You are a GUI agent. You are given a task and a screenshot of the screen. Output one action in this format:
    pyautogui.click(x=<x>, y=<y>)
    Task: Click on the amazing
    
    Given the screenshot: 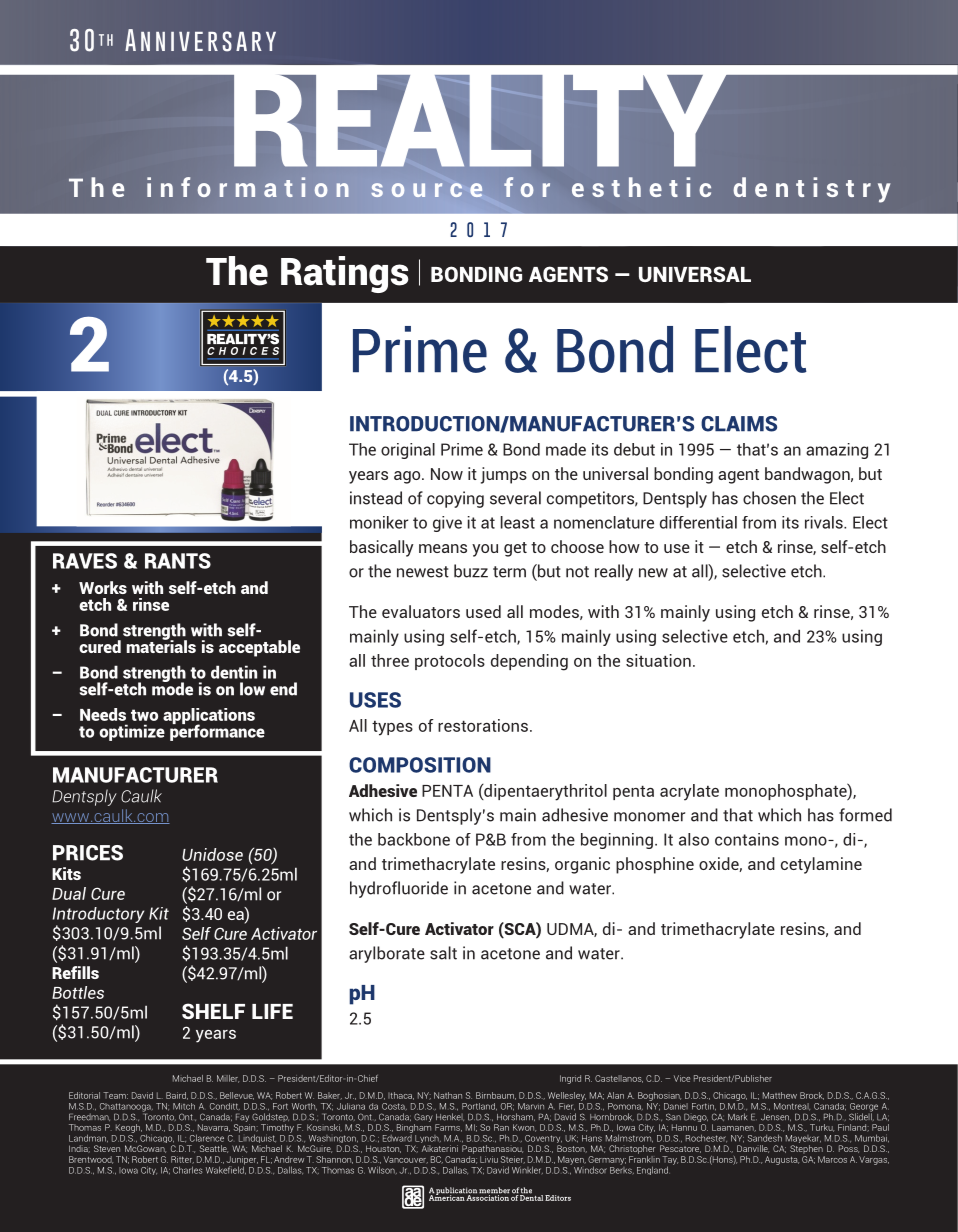 What is the action you would take?
    pyautogui.click(x=837, y=451)
